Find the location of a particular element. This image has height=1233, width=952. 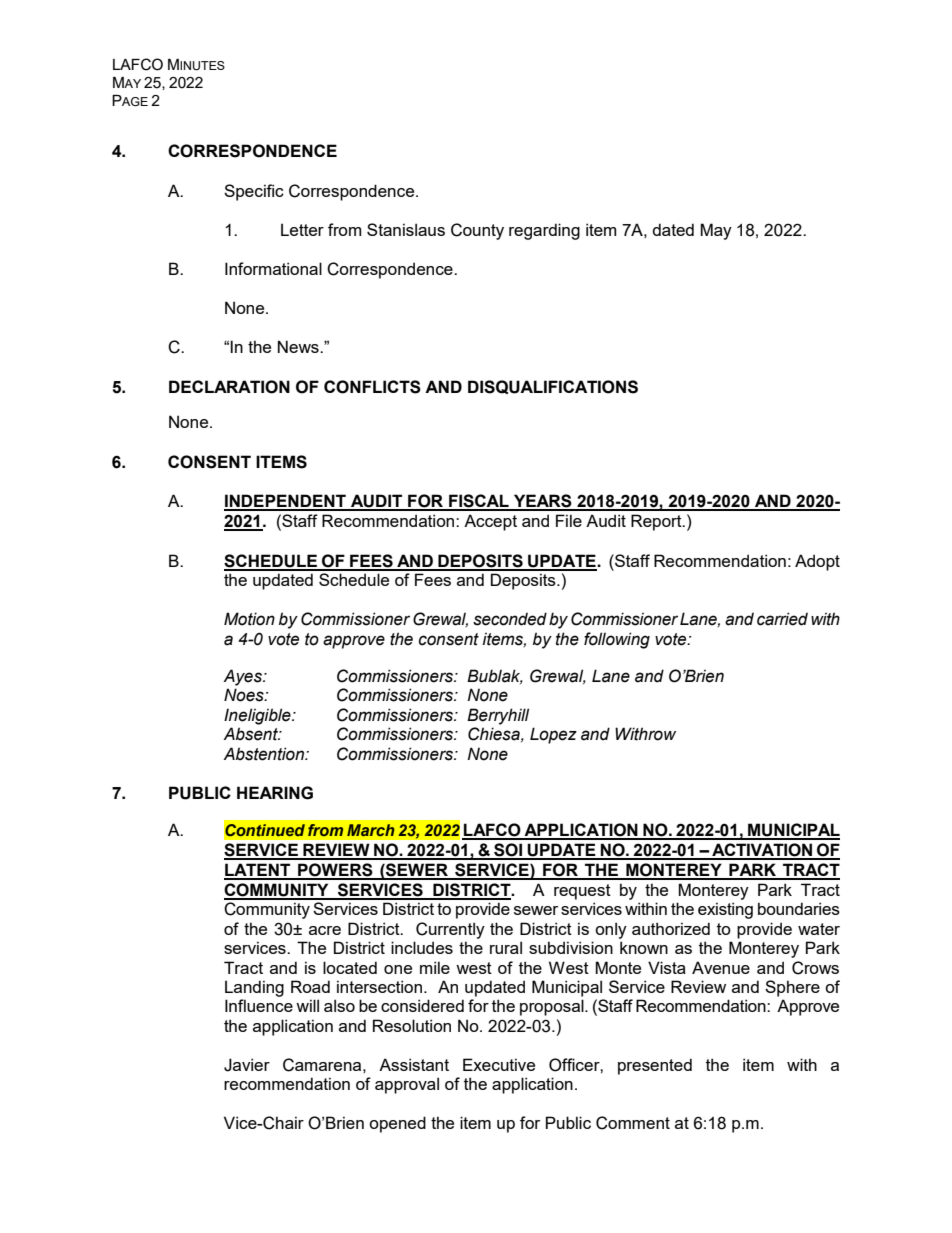

Executive is located at coordinates (499, 1064).
